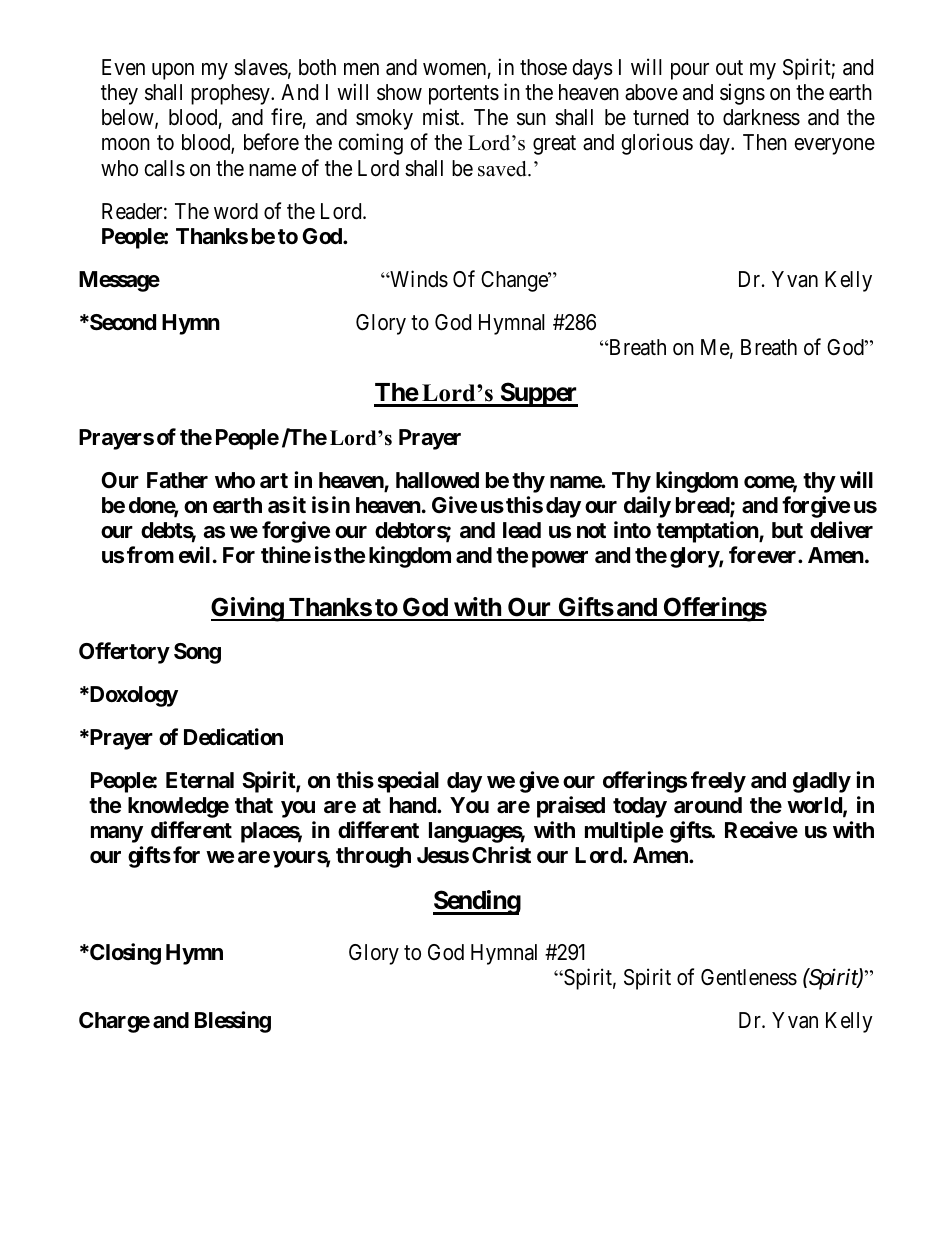 This screenshot has height=1233, width=952. What do you see at coordinates (749, 977) in the screenshot?
I see `Gentleness` at bounding box center [749, 977].
